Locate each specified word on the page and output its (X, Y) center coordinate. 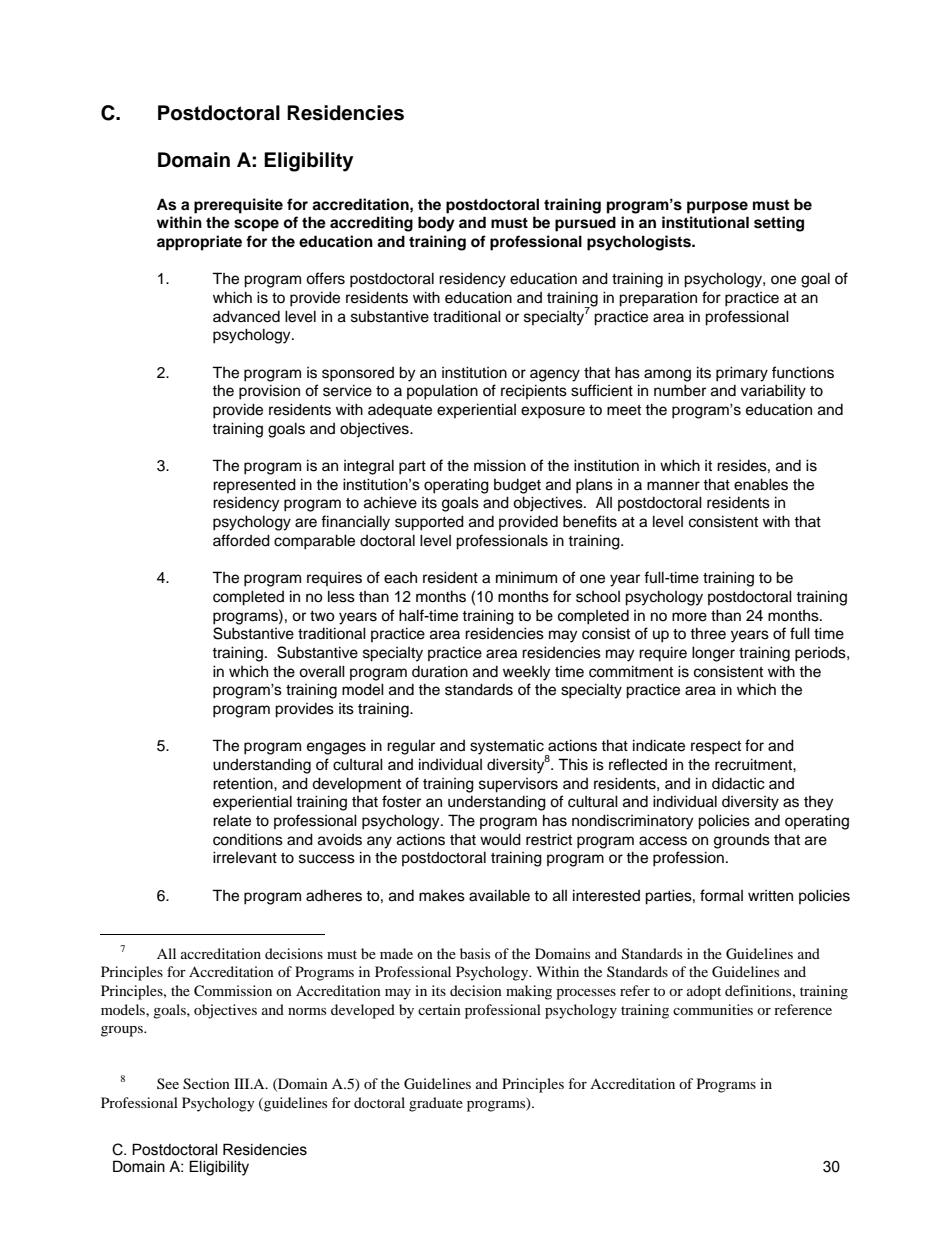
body (436, 224)
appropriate (199, 243)
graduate (436, 1104)
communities (713, 1009)
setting (779, 224)
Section (206, 1084)
